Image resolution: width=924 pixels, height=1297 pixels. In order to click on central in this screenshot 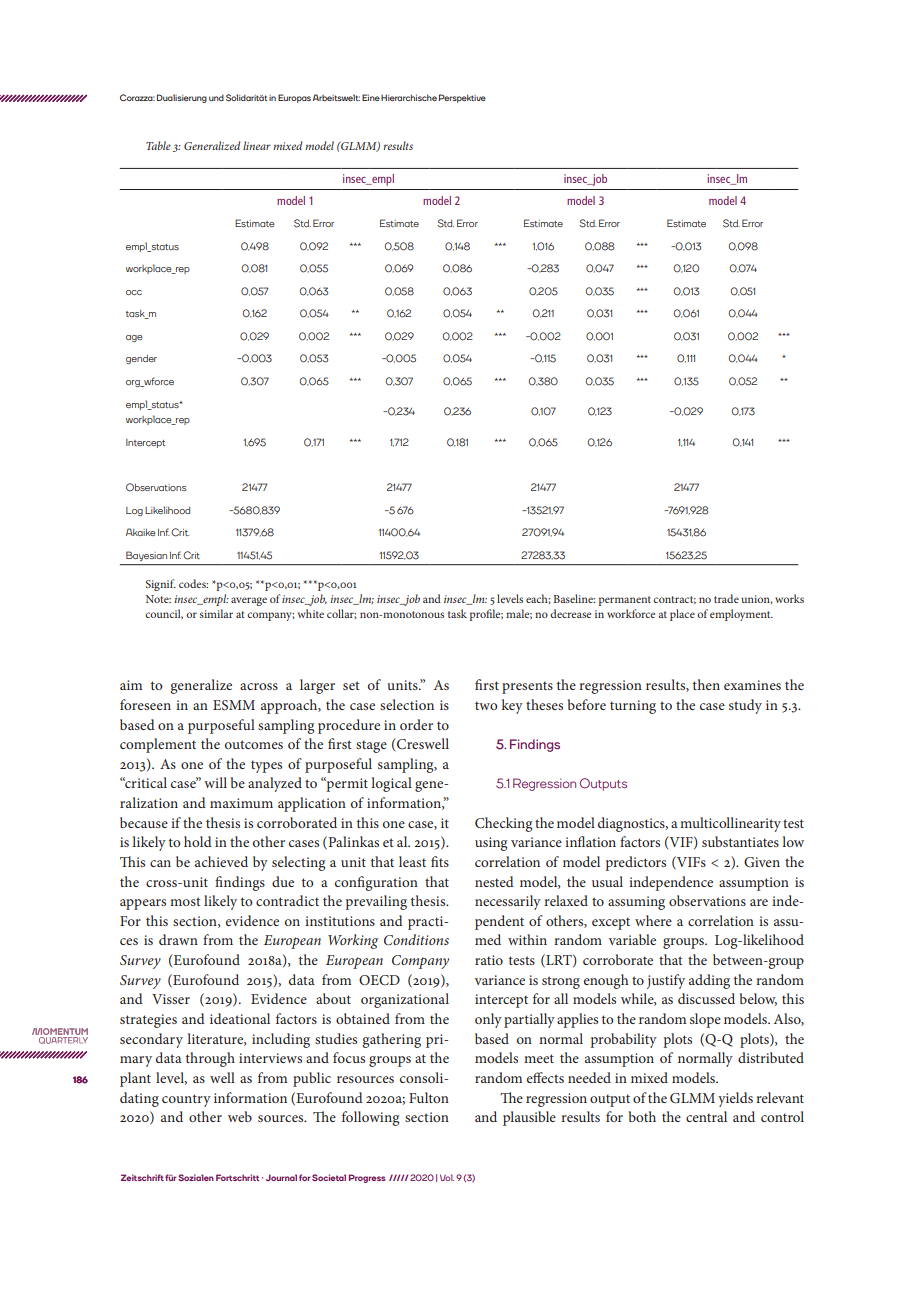, I will do `click(706, 1116)`.
